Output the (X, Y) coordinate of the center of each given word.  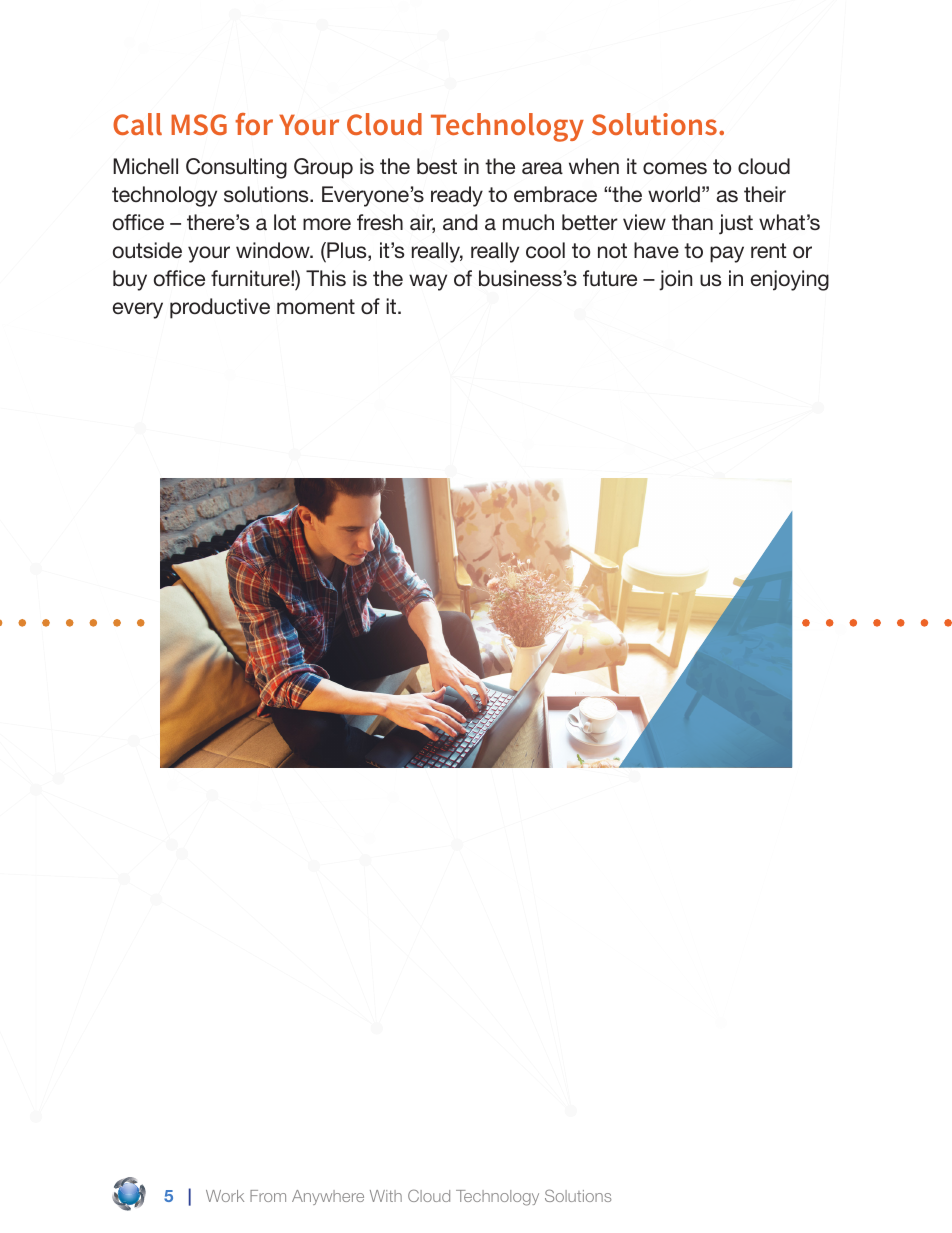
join (675, 280)
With (386, 1196)
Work (225, 1196)
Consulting (236, 168)
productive (220, 308)
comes (675, 168)
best (437, 166)
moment (316, 306)
